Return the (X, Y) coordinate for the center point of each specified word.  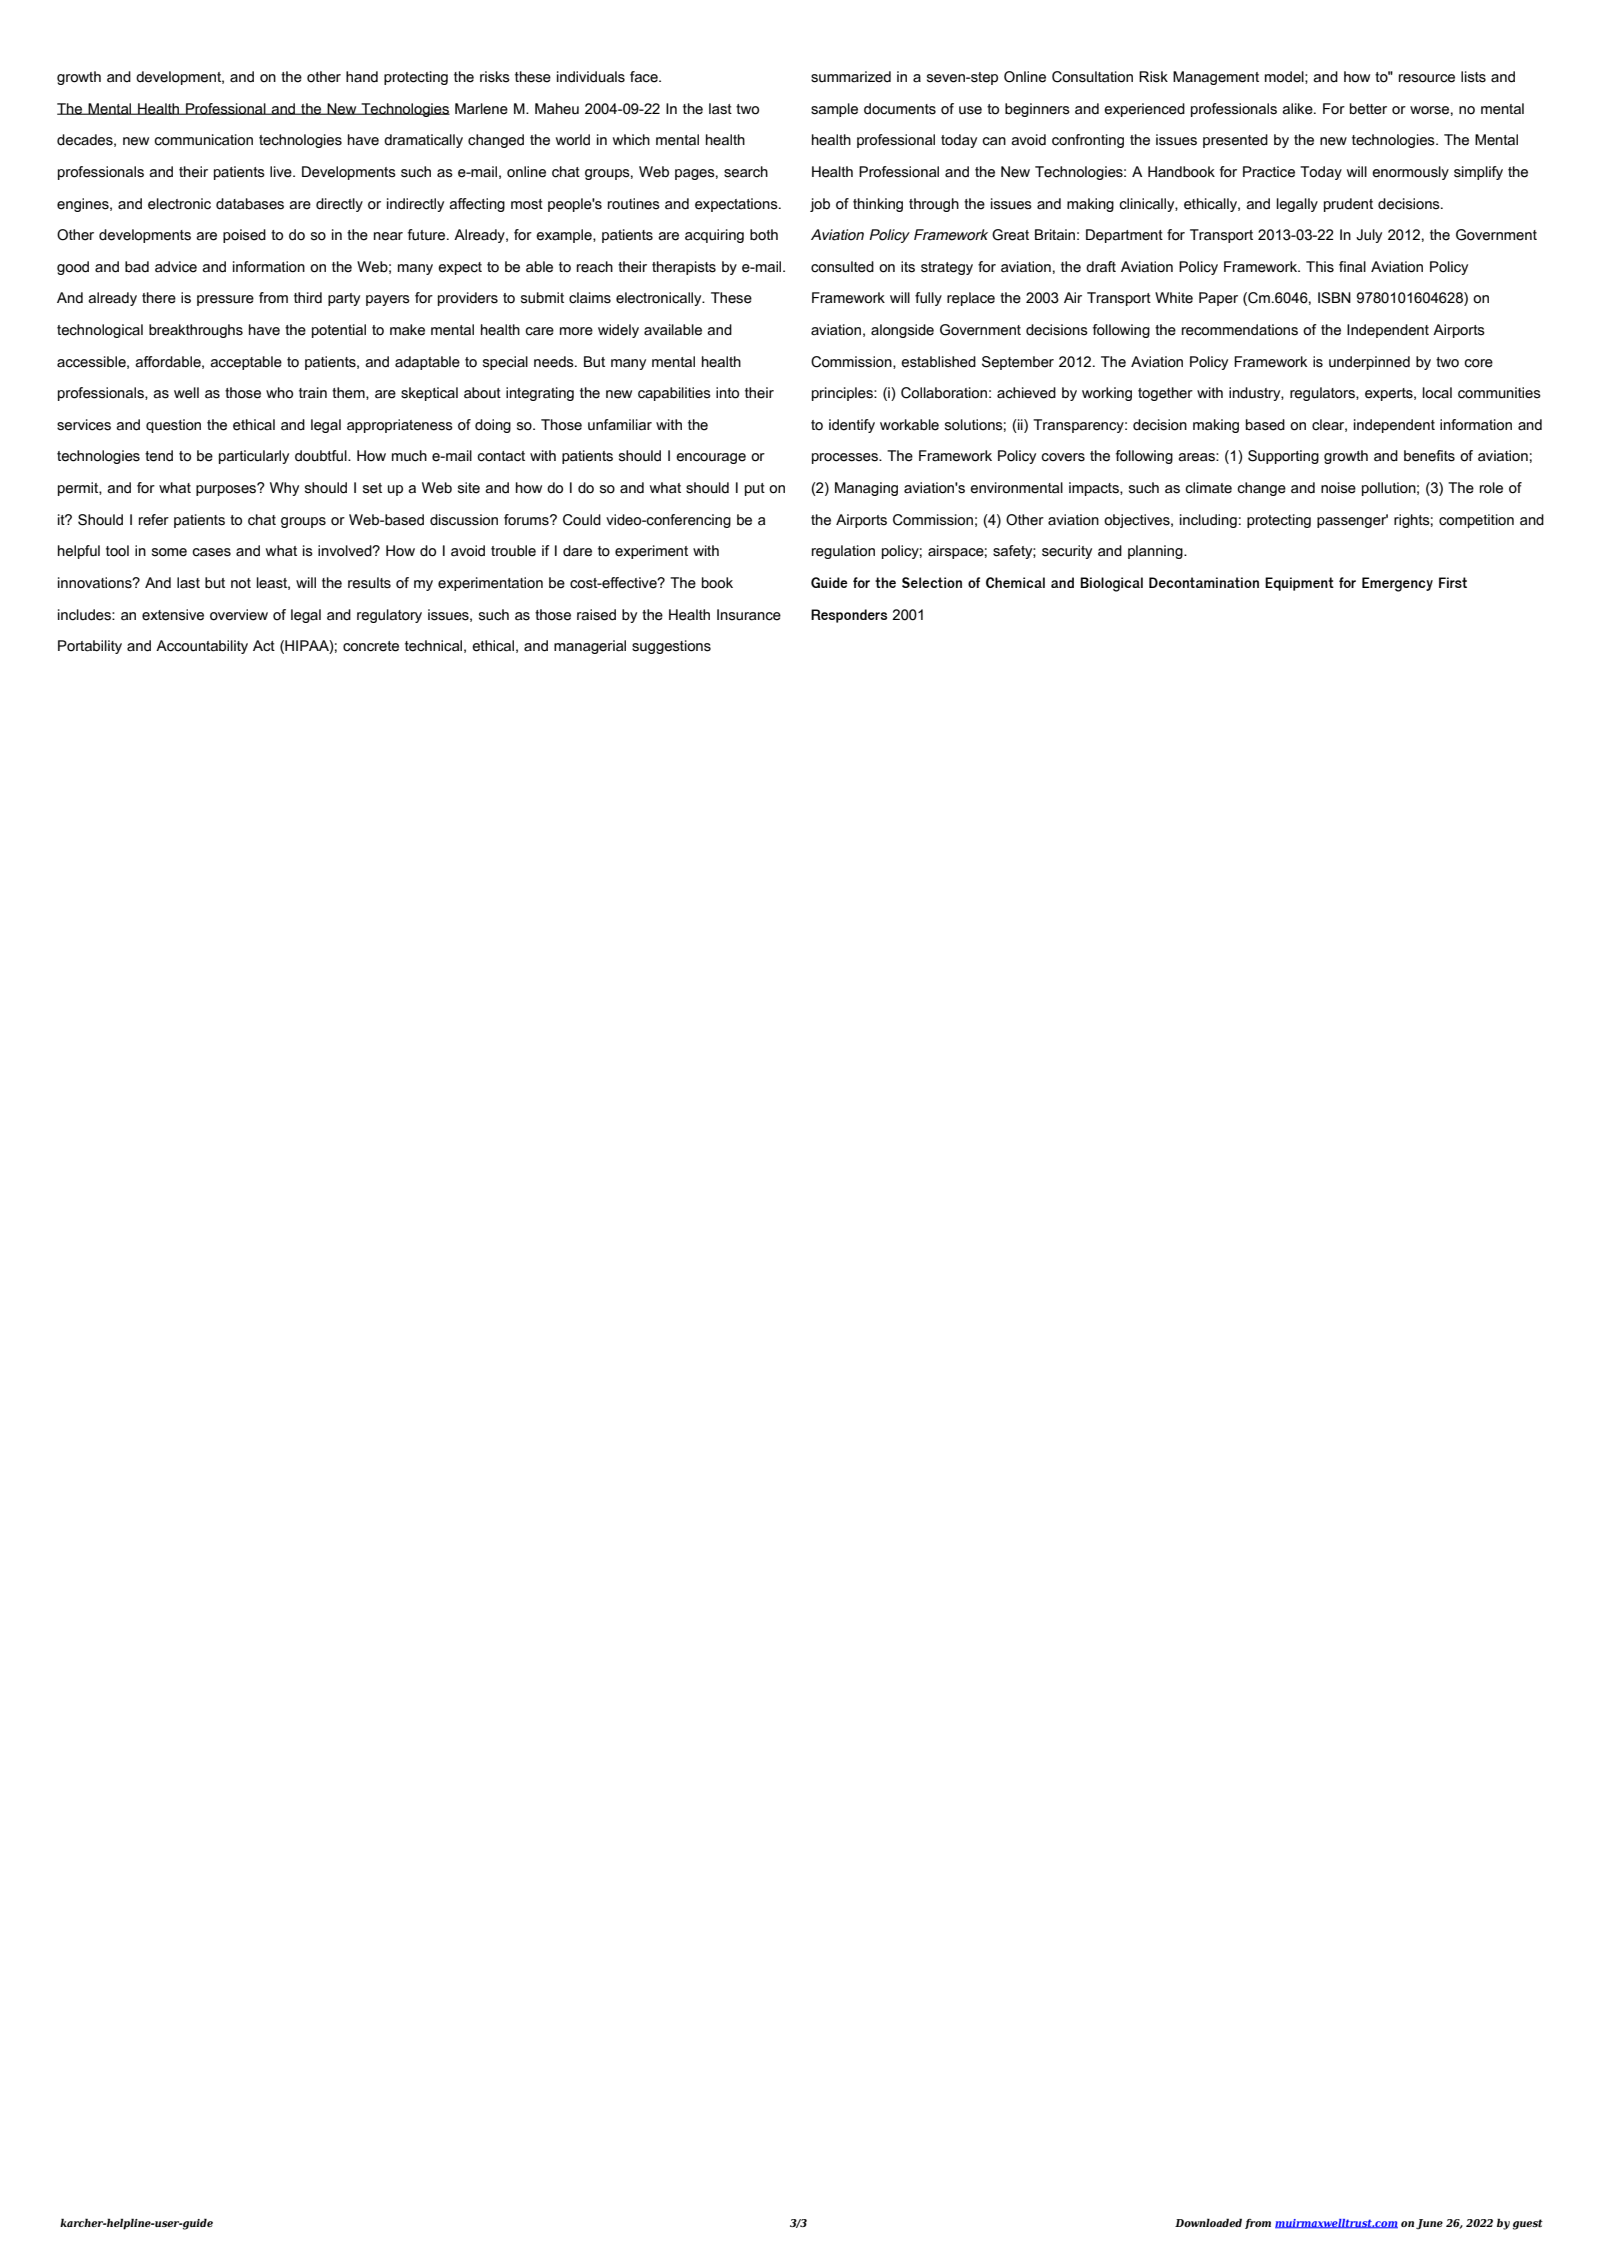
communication (203, 140)
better (1368, 109)
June (1429, 2224)
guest (1528, 2224)
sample (834, 110)
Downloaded (1208, 2222)
